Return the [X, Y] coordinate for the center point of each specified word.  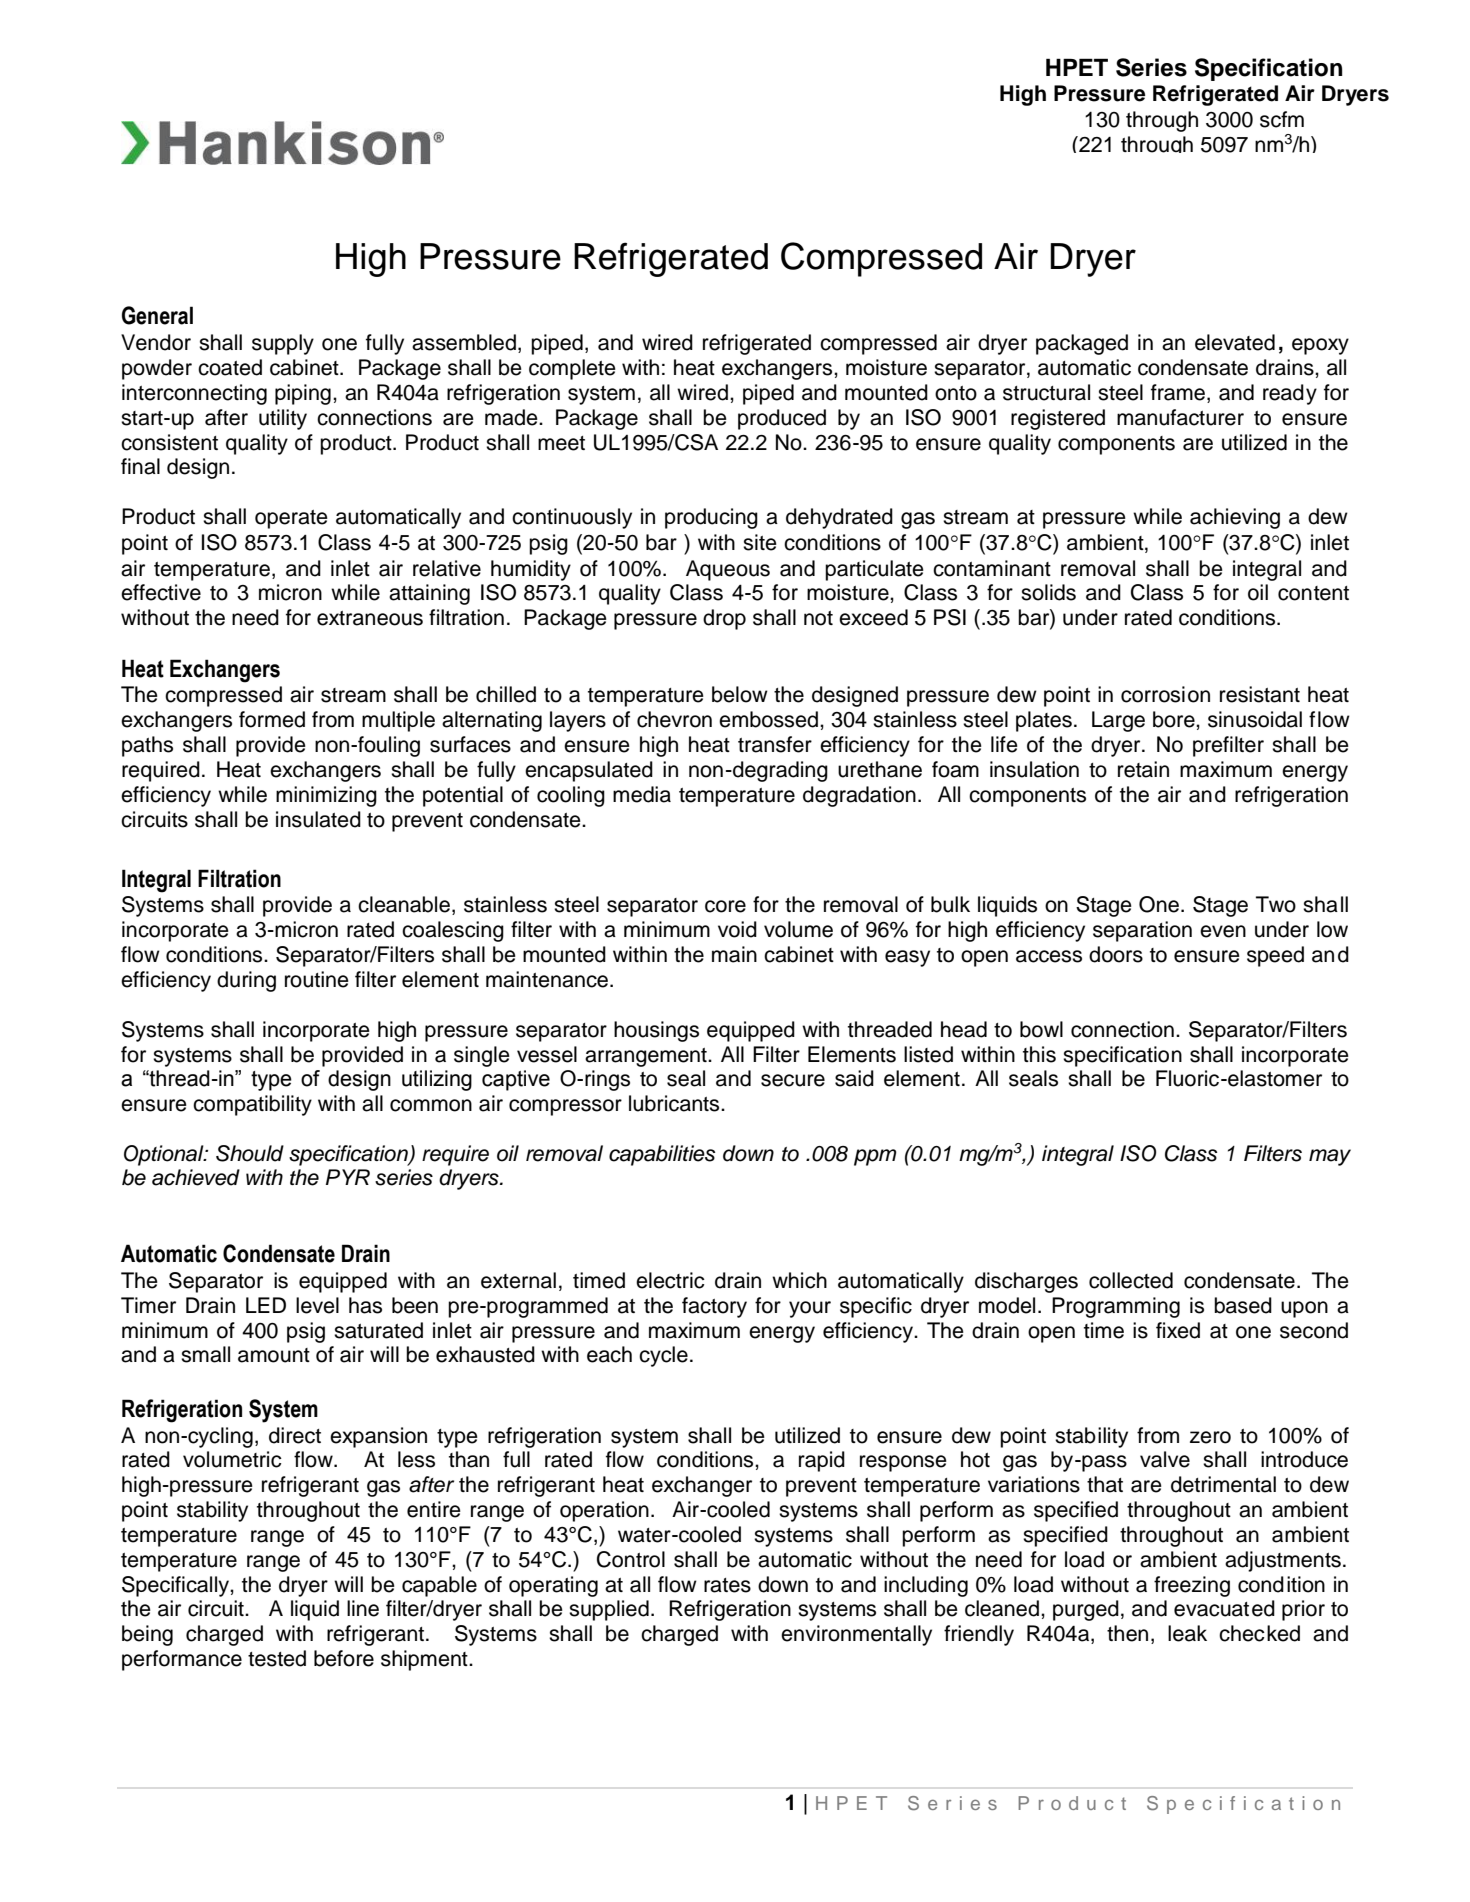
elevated [1235, 342]
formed [272, 719]
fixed [1178, 1330]
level [317, 1305]
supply [283, 344]
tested [277, 1658]
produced [782, 419]
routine [317, 979]
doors [1116, 954]
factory [714, 1307]
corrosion [1165, 694]
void [737, 929]
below [740, 694]
